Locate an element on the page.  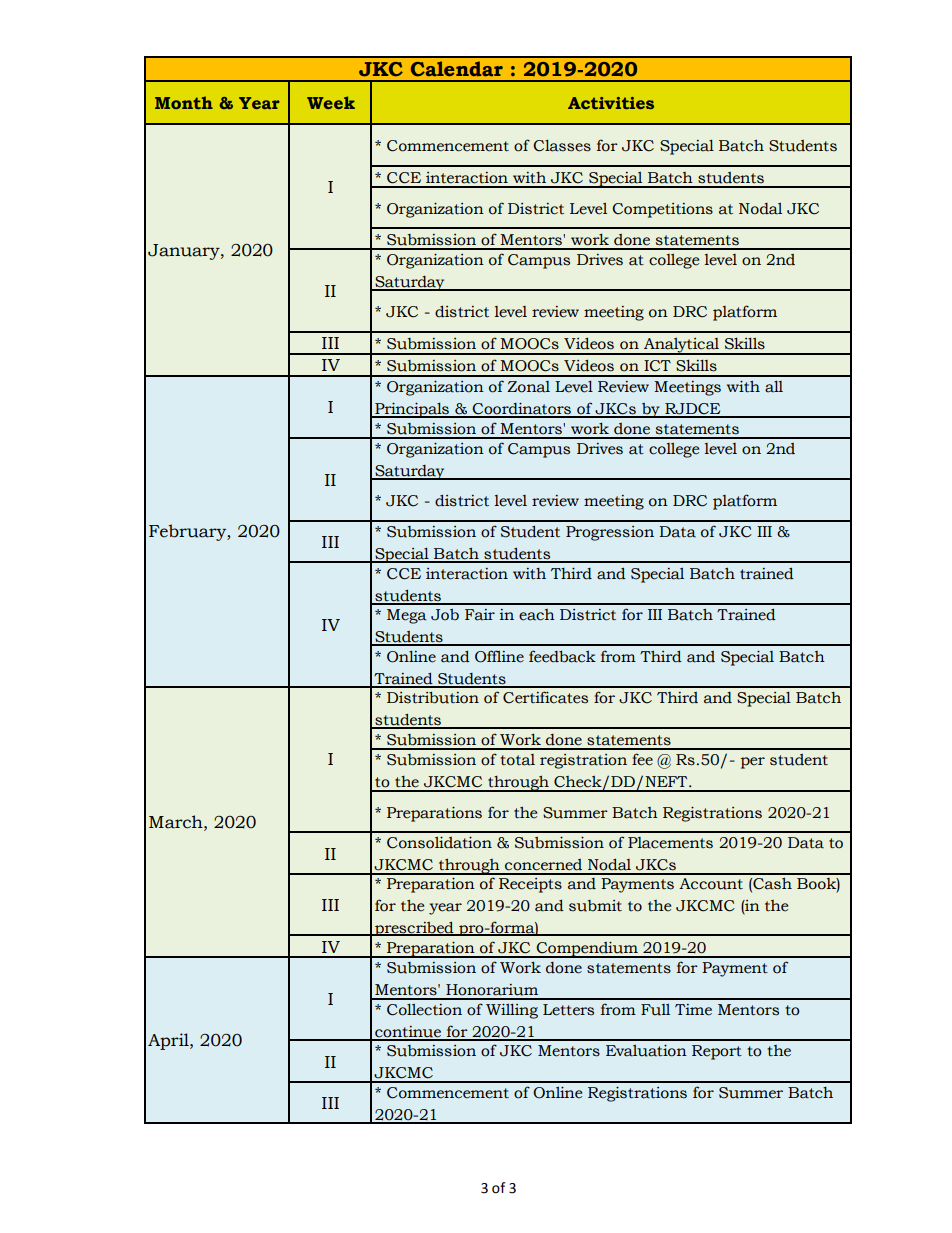
Month is located at coordinates (184, 102).
